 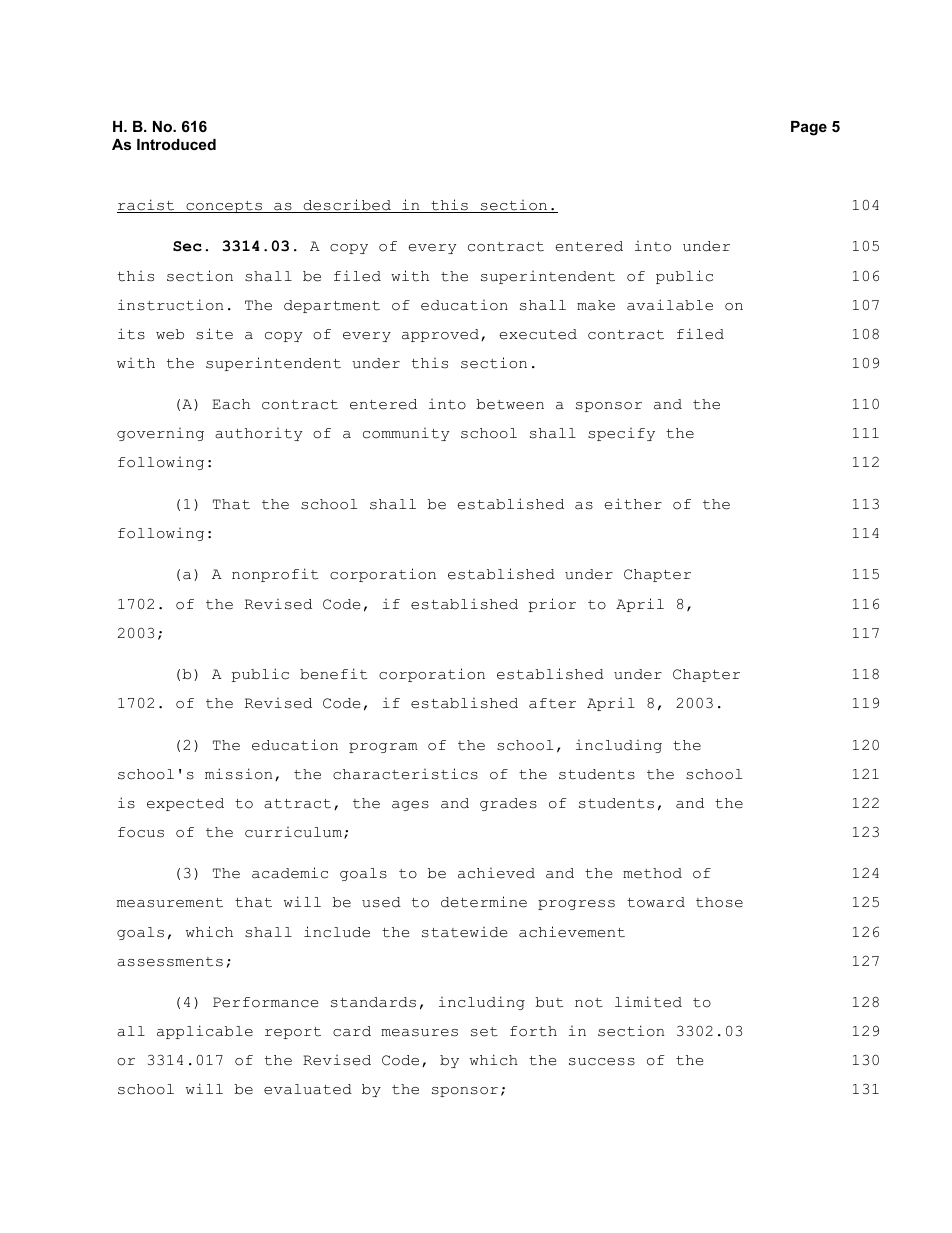 I want to click on nonprofit, so click(x=275, y=575).
